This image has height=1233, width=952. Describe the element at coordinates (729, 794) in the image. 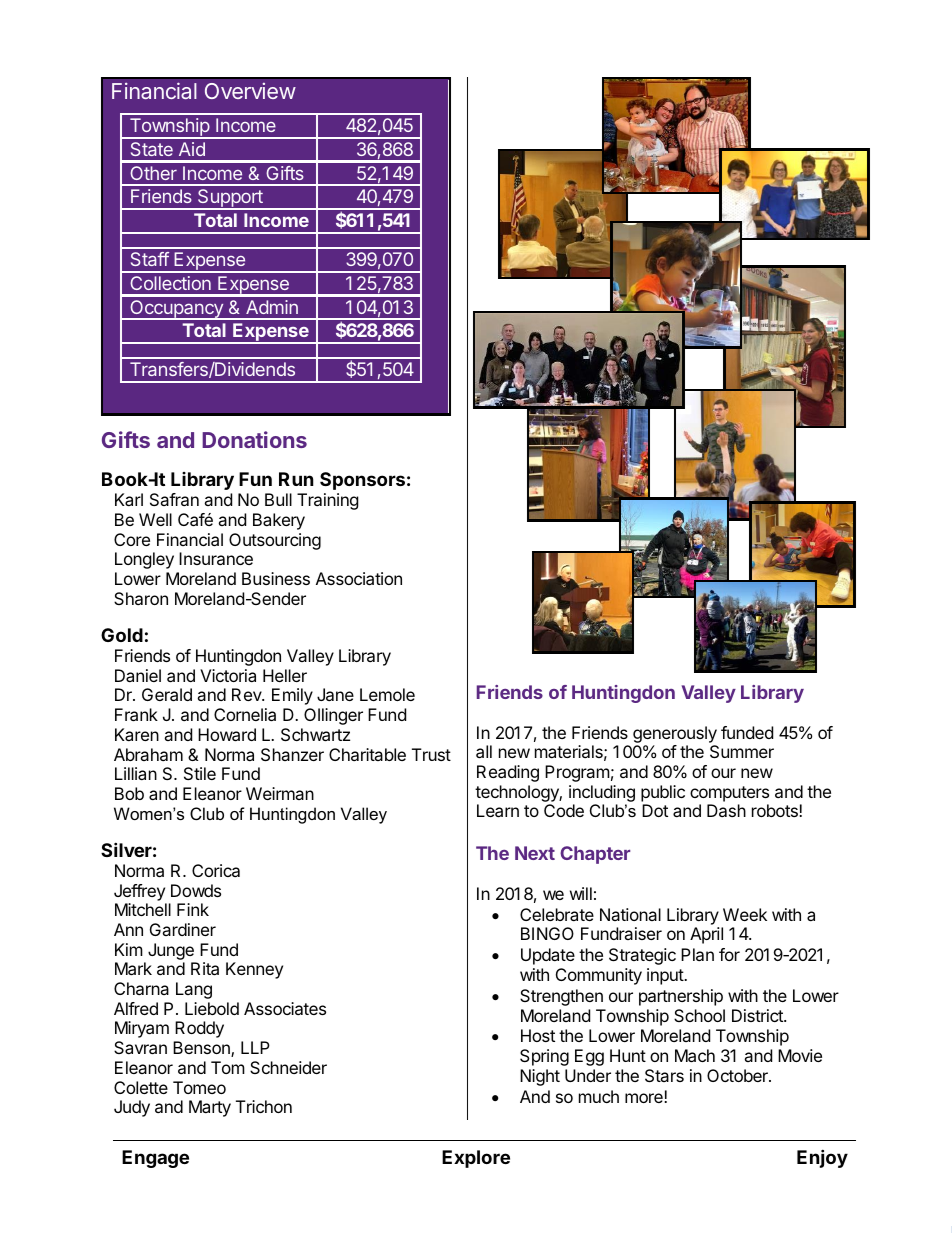

I see `computers` at that location.
